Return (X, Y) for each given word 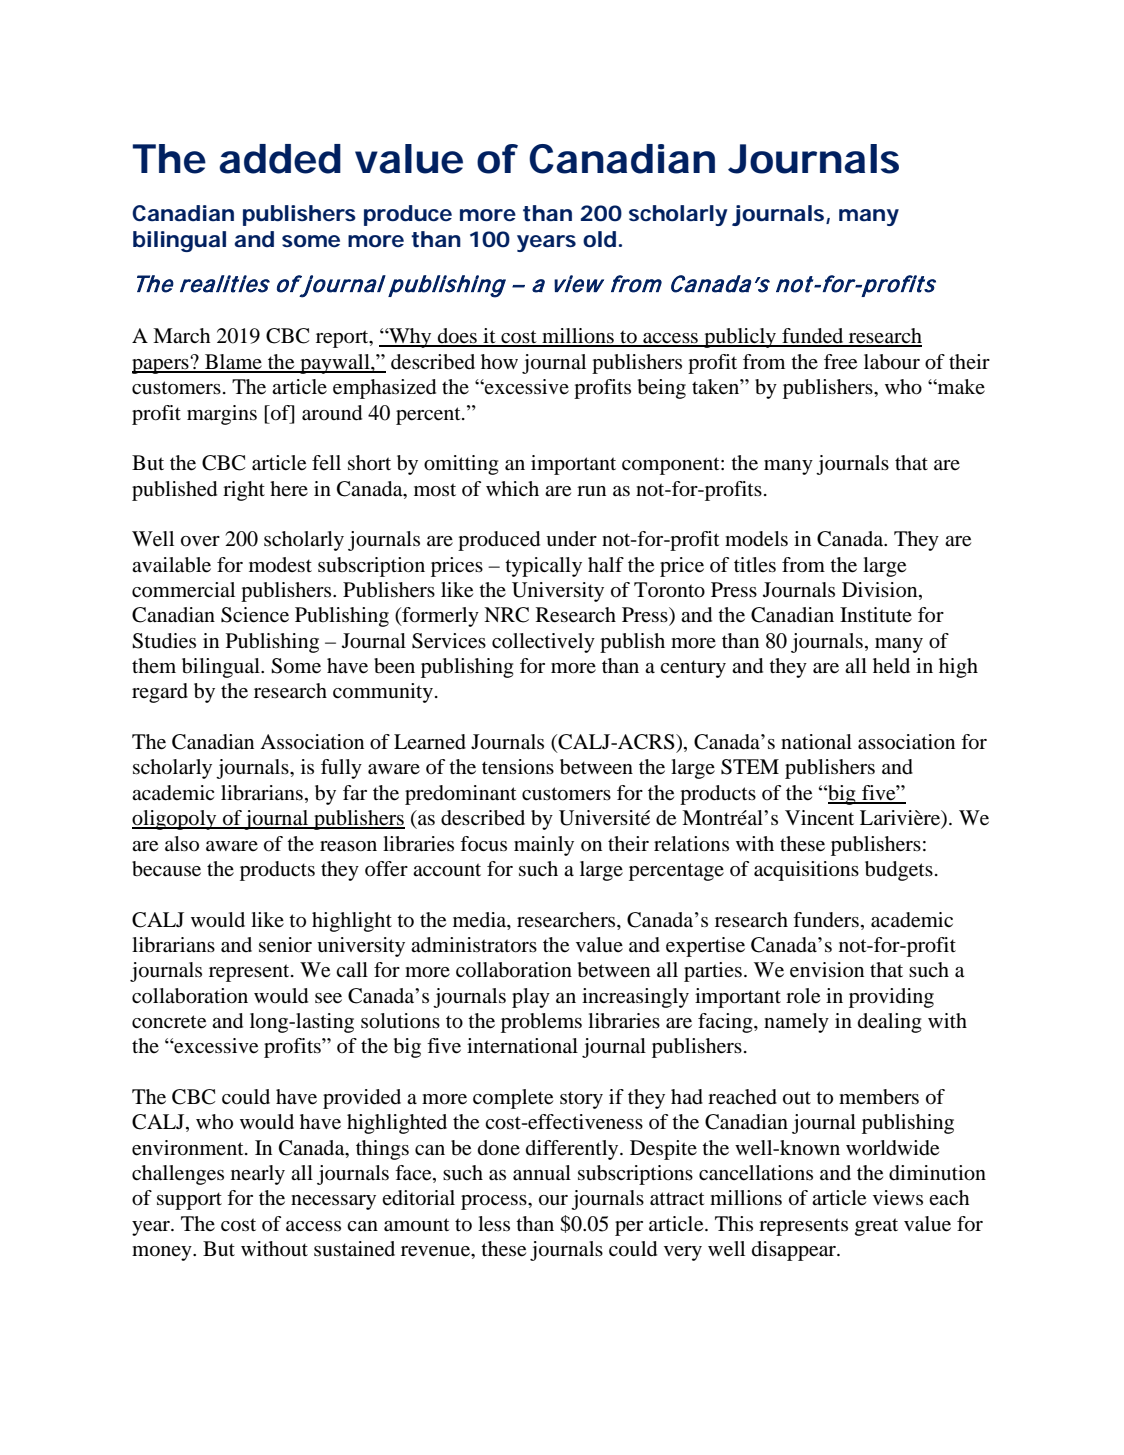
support (189, 1201)
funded (813, 337)
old (599, 239)
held (891, 666)
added (280, 159)
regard (160, 693)
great (876, 1227)
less (494, 1224)
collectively (543, 643)
